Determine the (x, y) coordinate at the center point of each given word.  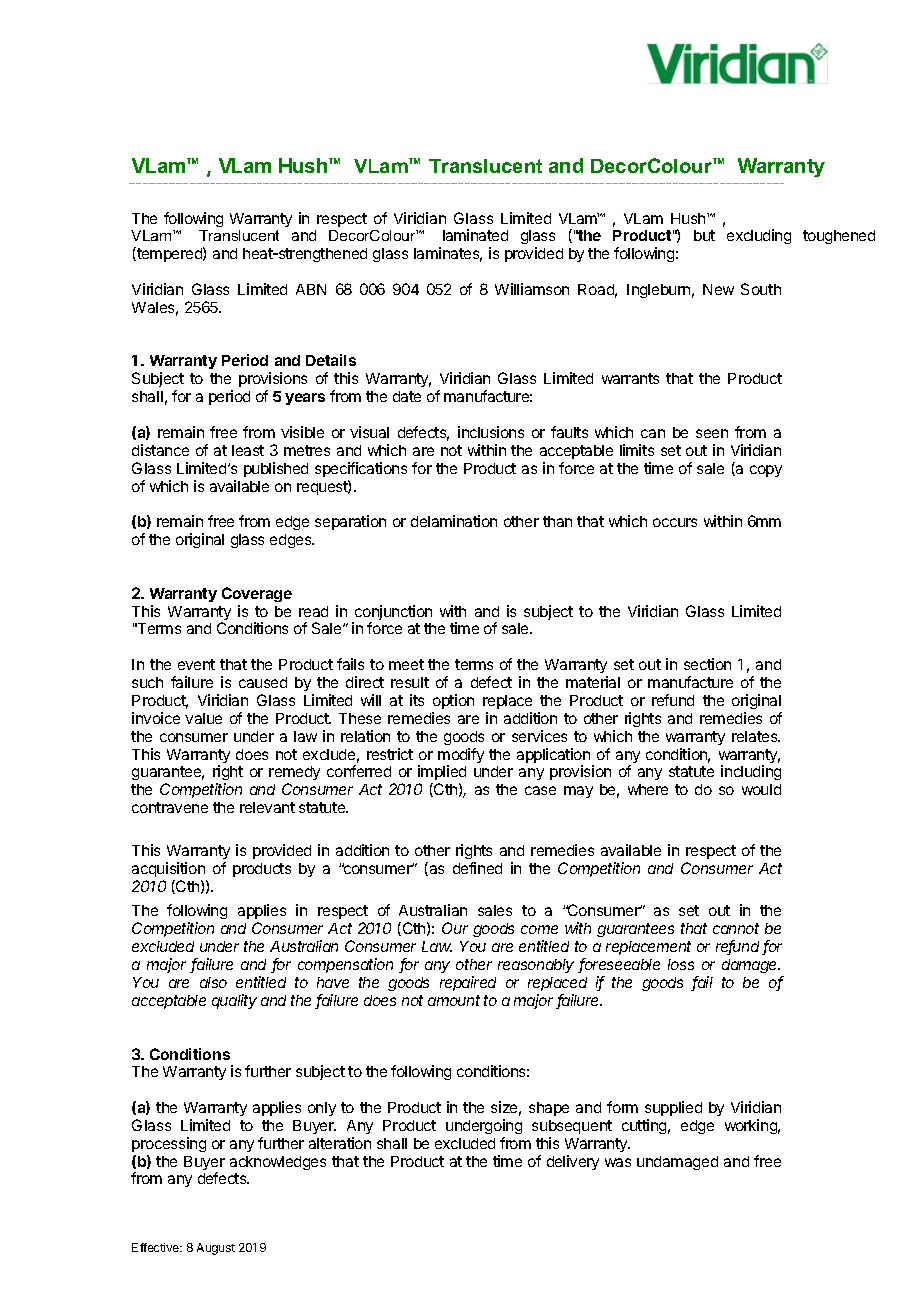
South (761, 289)
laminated (475, 235)
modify (461, 757)
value (203, 718)
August (216, 1249)
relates (756, 736)
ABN (311, 289)
